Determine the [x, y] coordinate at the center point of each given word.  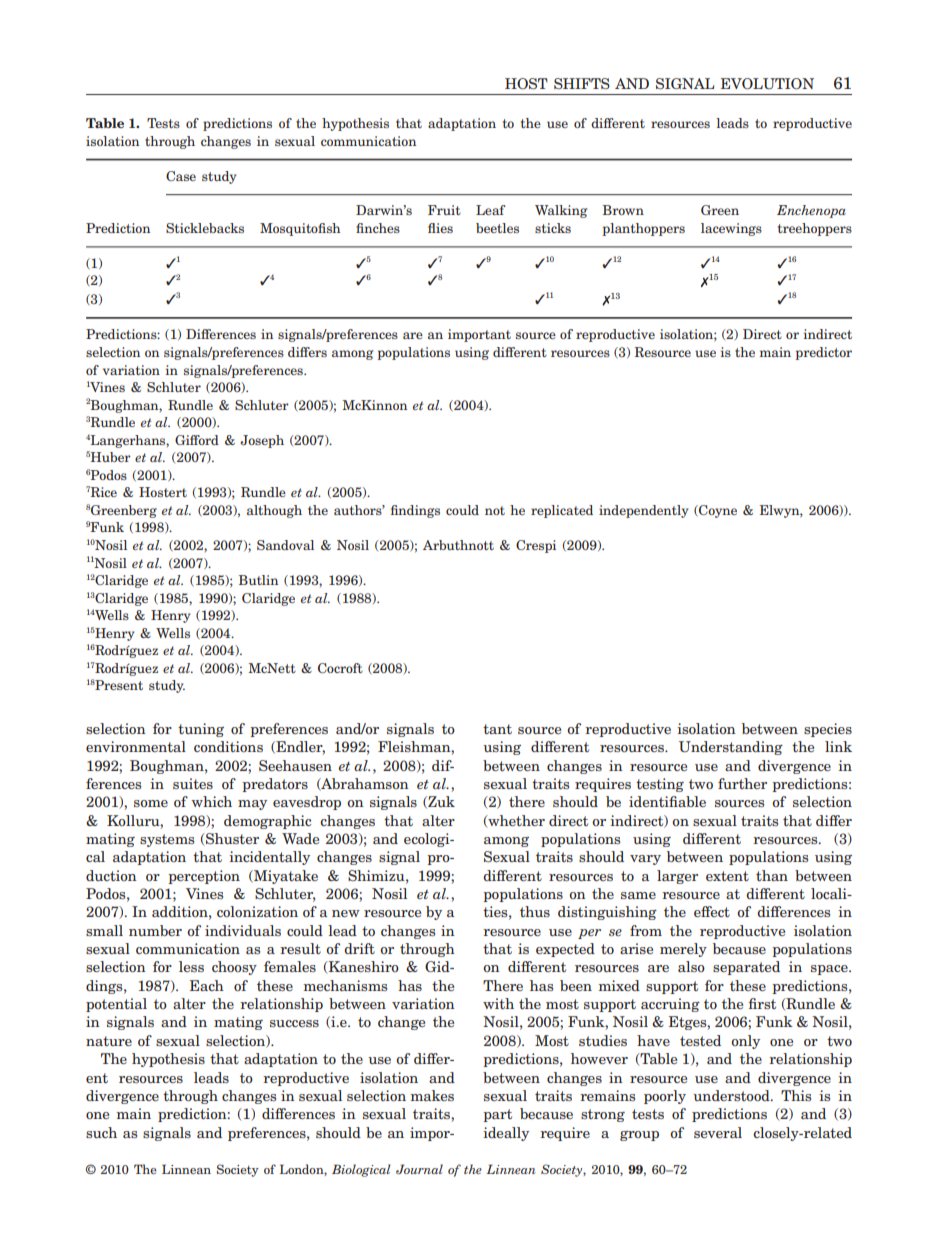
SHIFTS [582, 83]
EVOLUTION [767, 83]
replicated [562, 511]
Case [181, 176]
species [828, 730]
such [101, 1132]
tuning [201, 730]
